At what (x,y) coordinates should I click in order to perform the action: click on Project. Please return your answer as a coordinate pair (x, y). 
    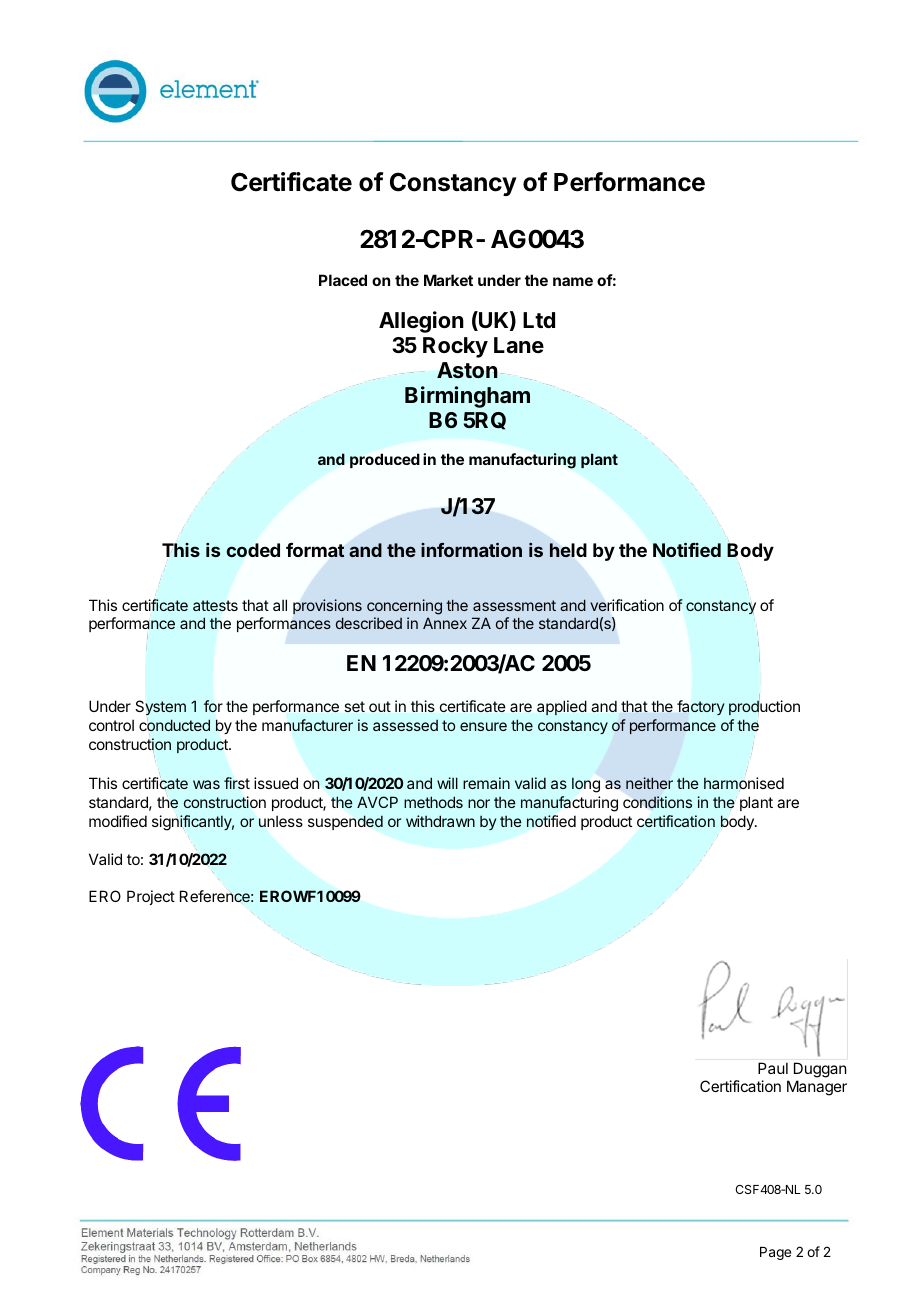
    Looking at the image, I should click on (151, 897).
